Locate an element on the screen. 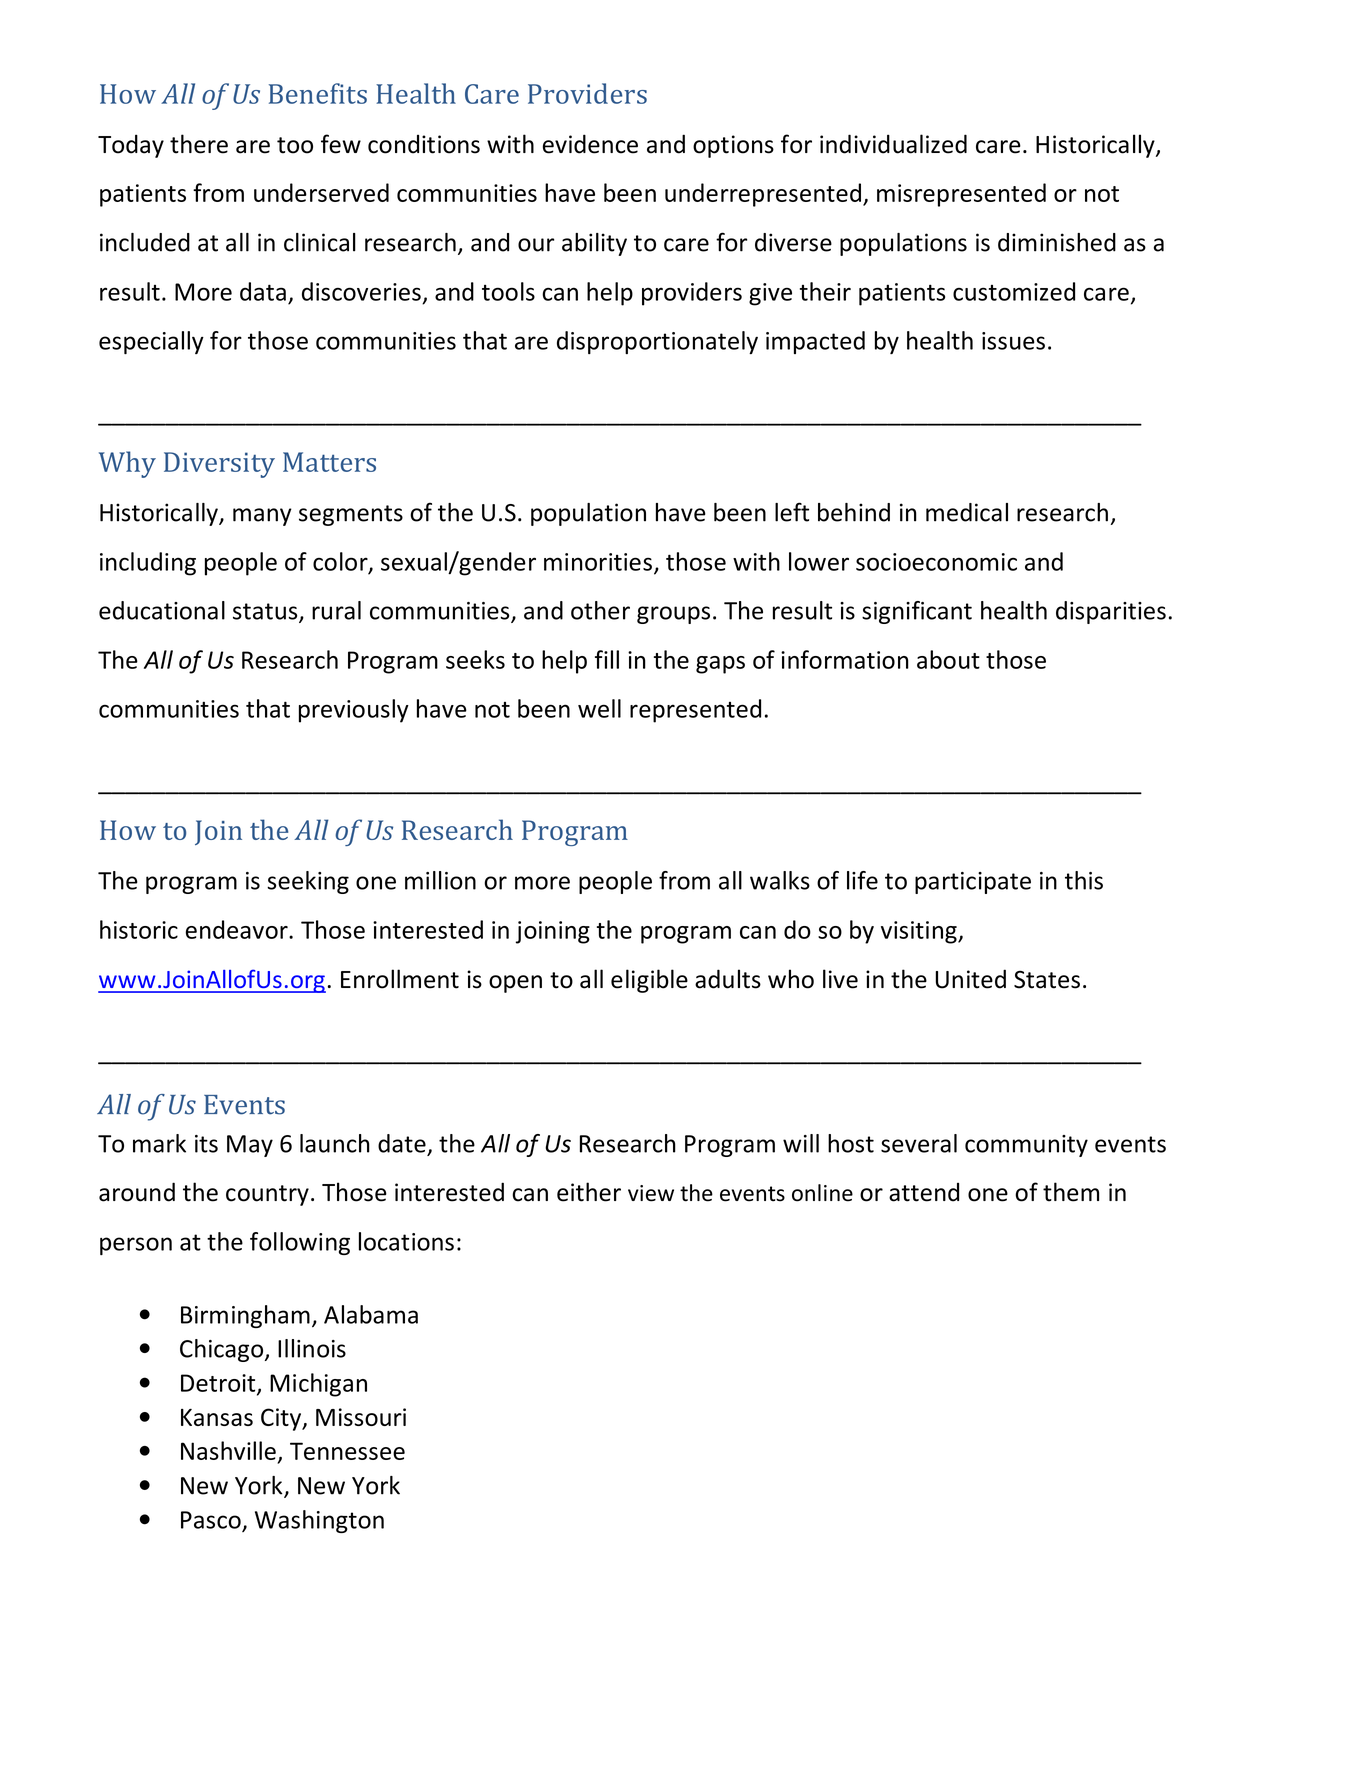 The height and width of the screenshot is (1771, 1369). Nashville is located at coordinates (228, 1450).
